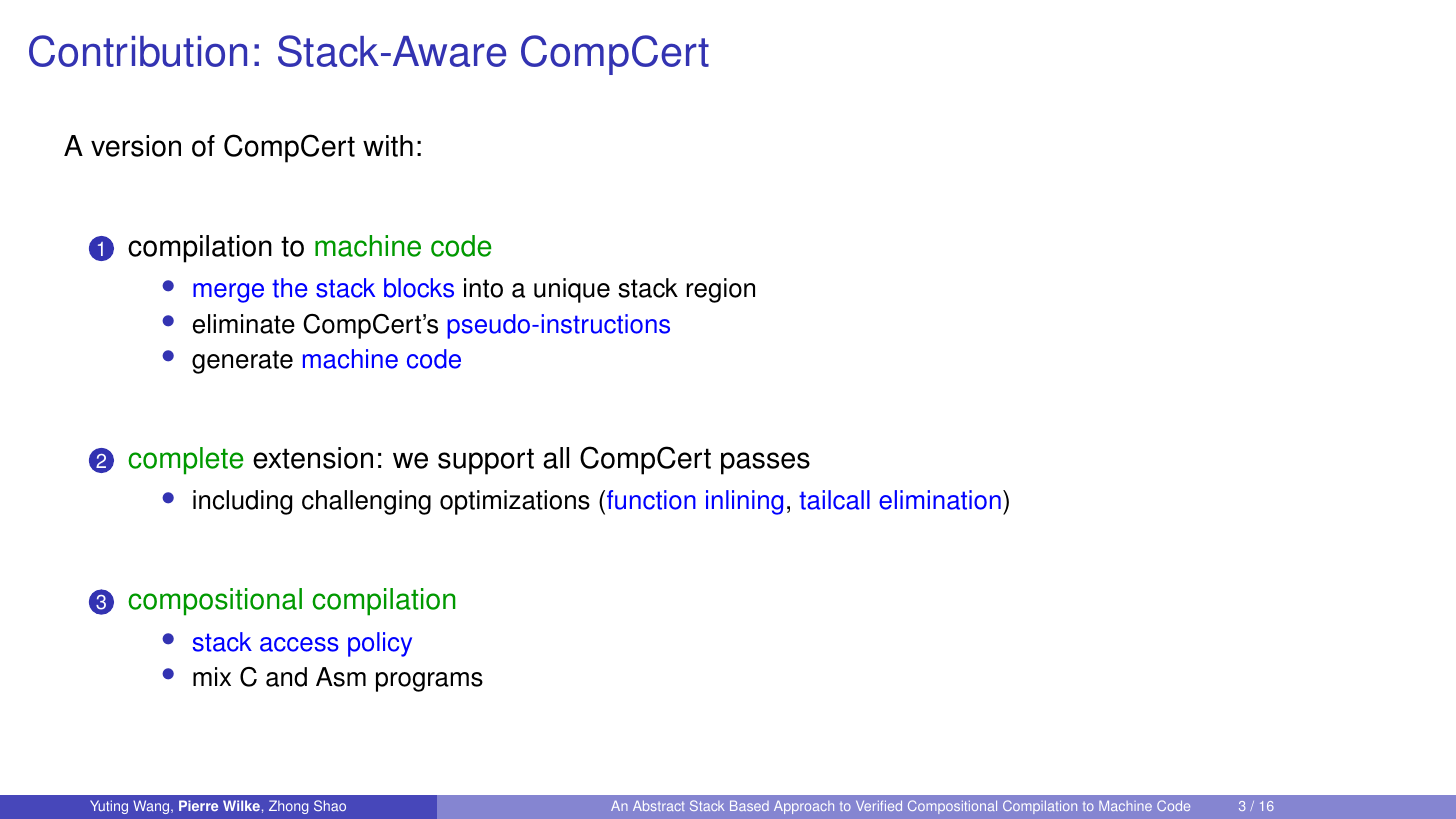 The width and height of the image is (1456, 819). Describe the element at coordinates (720, 290) in the image. I see `region` at that location.
